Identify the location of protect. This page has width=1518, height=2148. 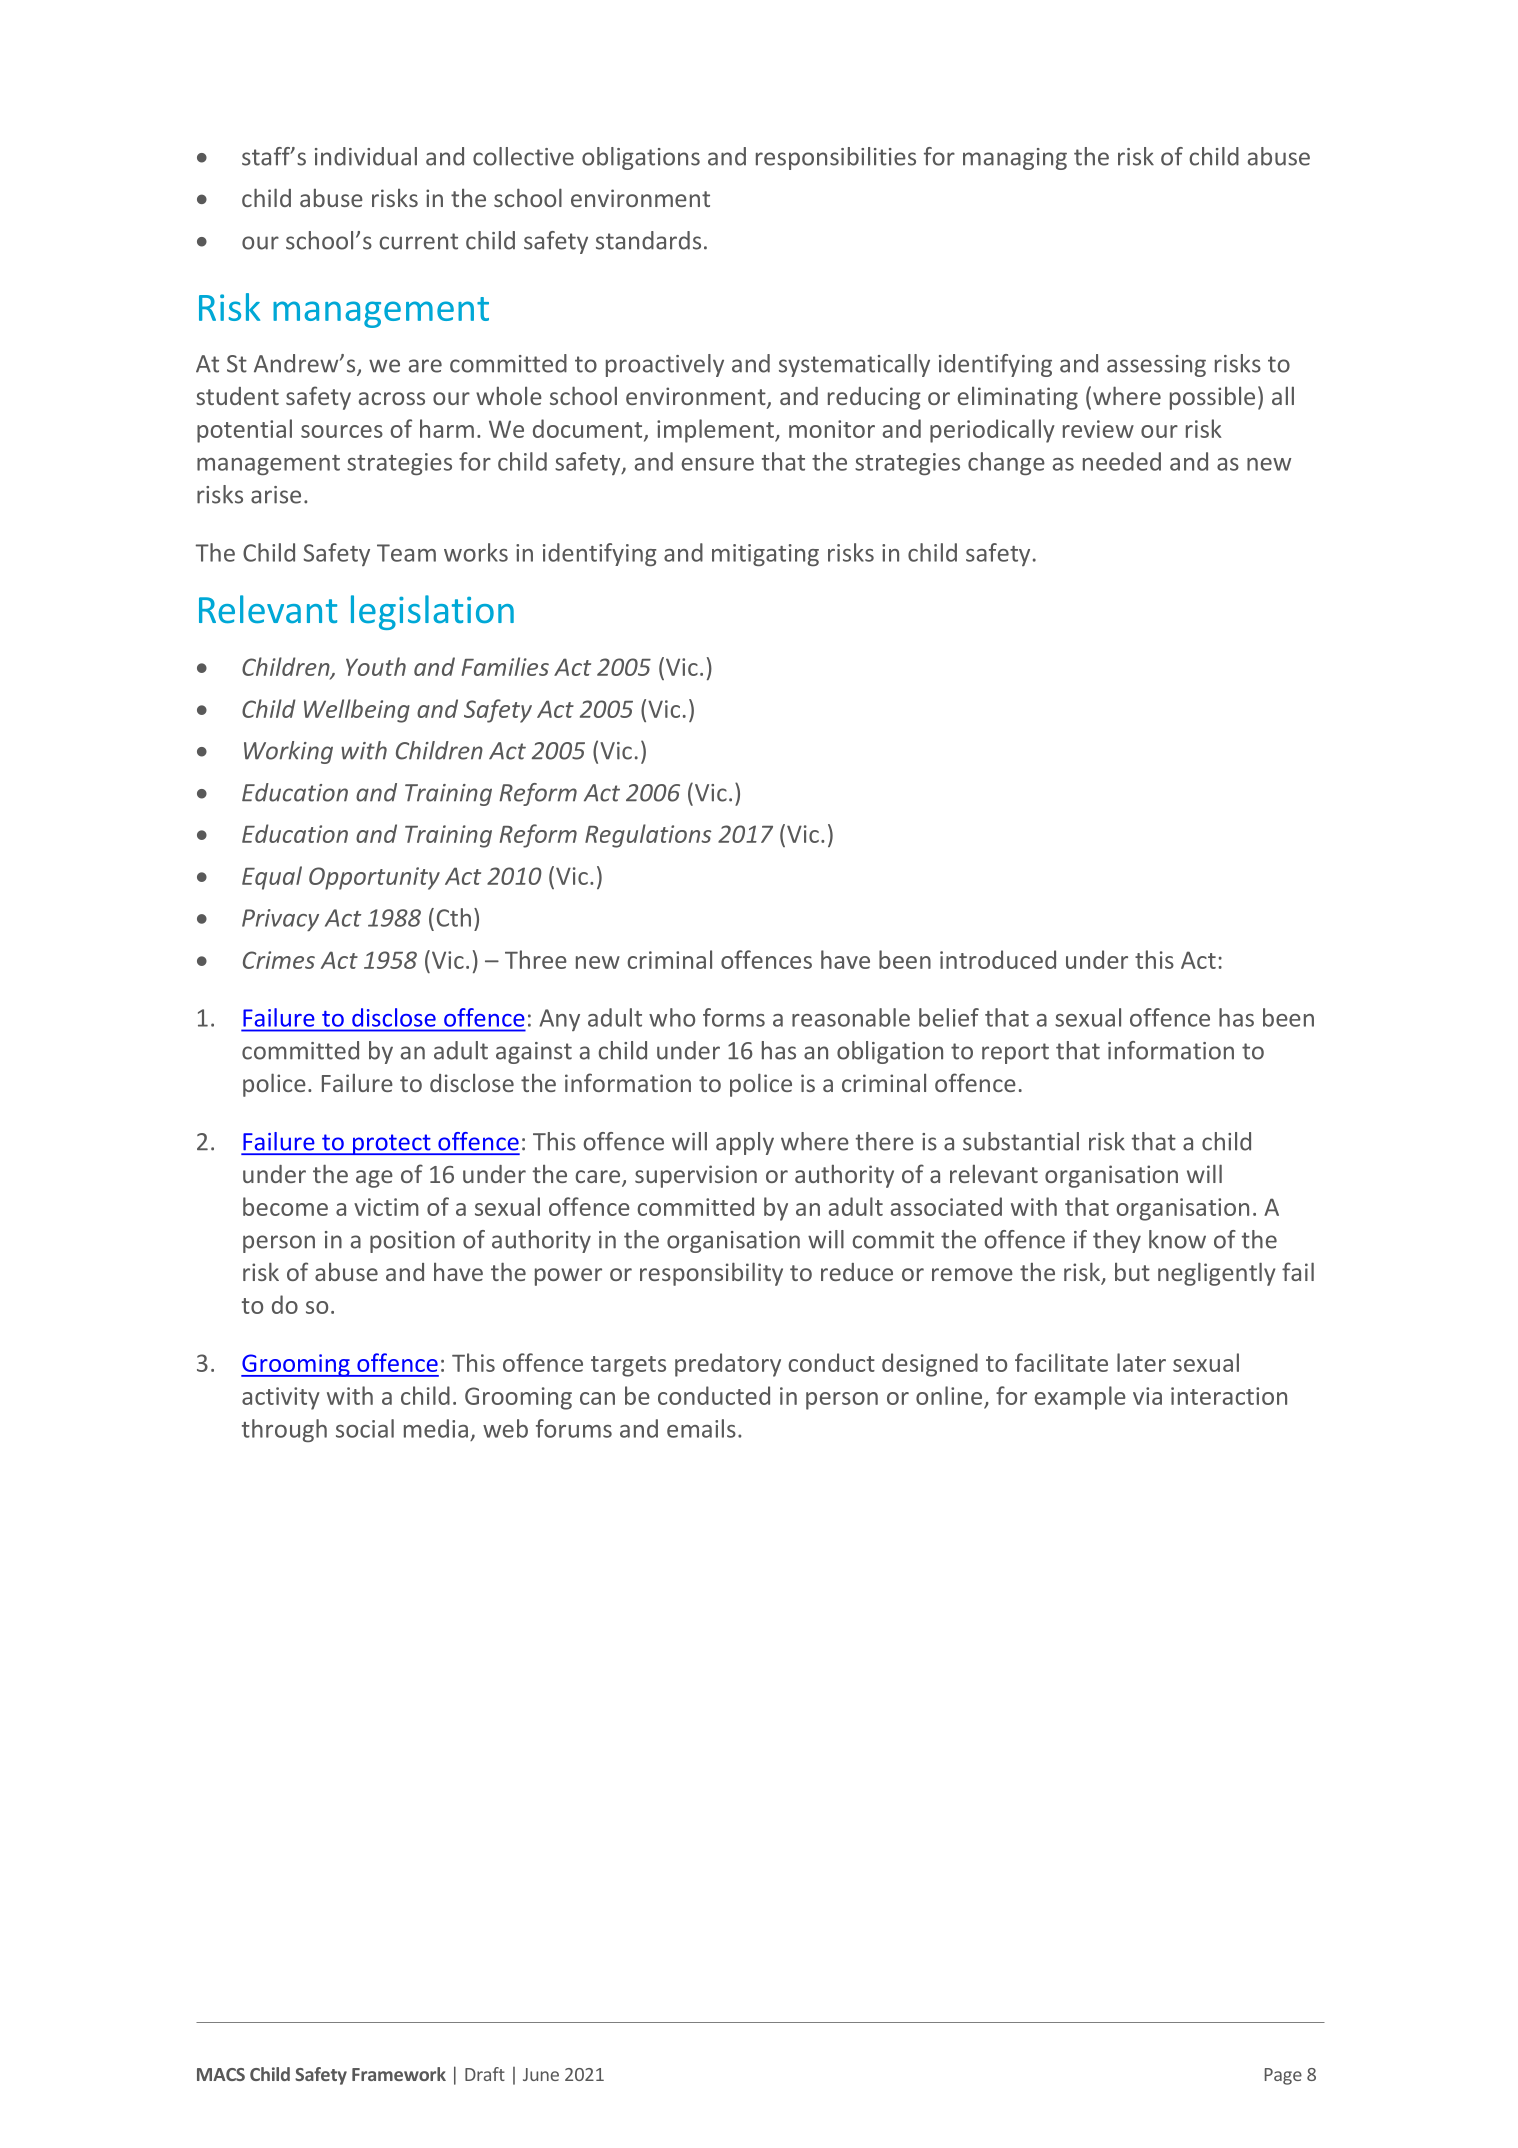
(391, 1144).
